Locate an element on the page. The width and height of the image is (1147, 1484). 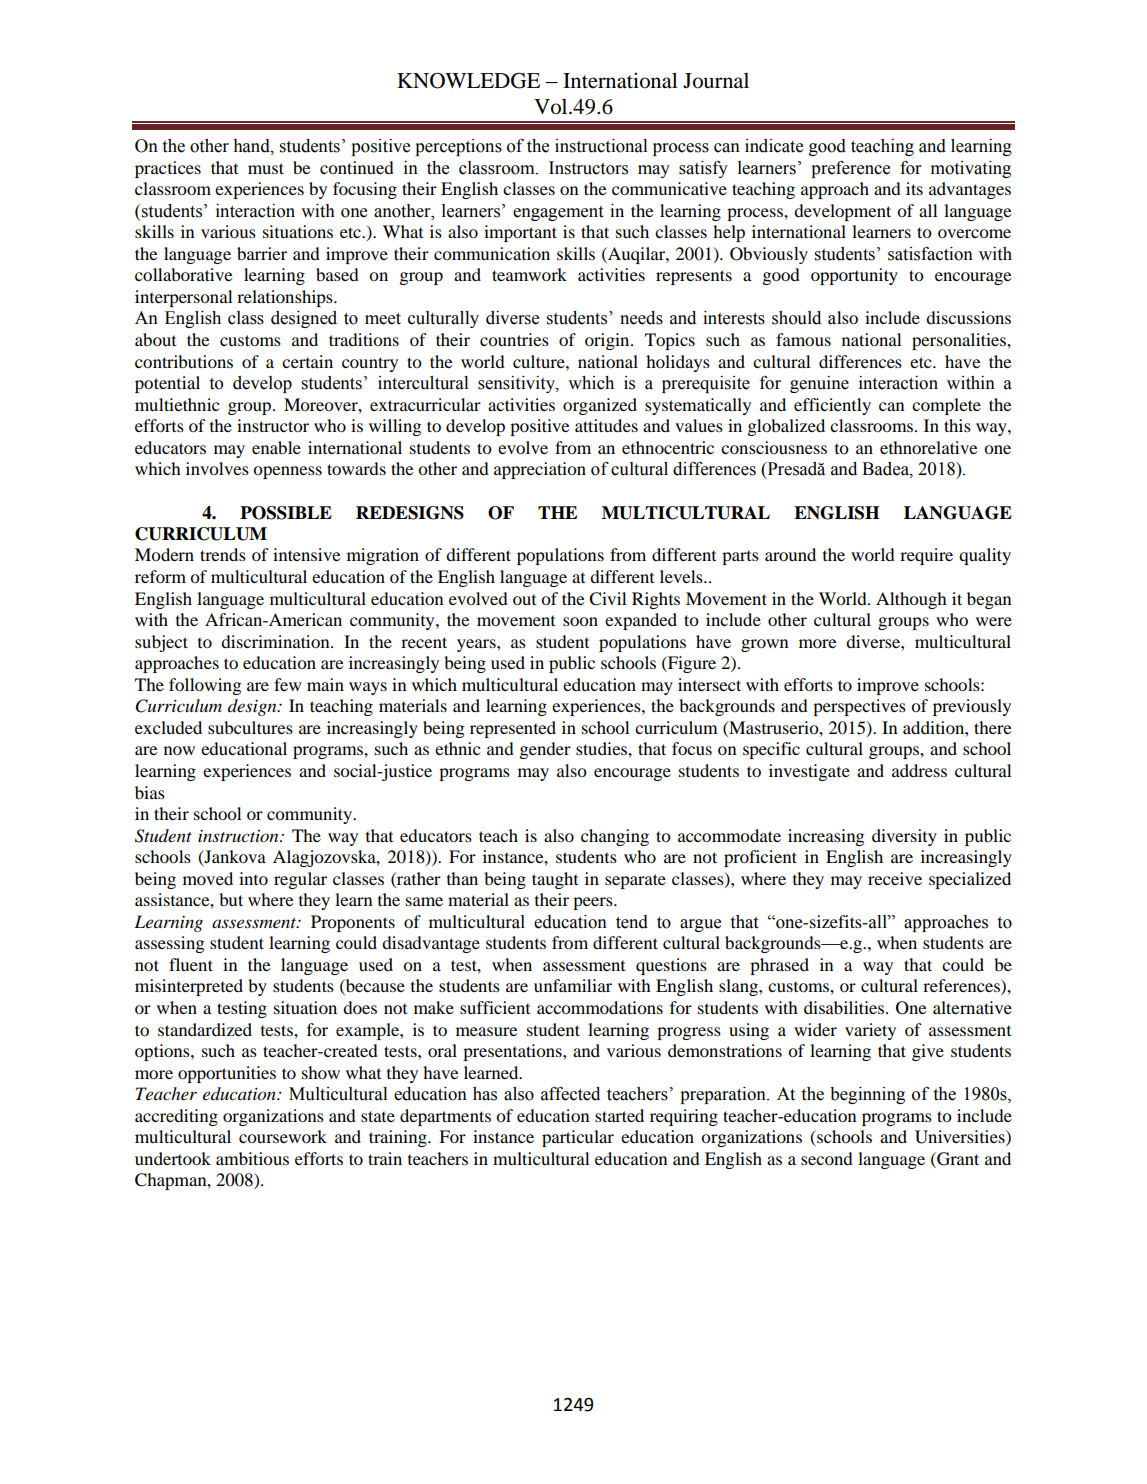
certain is located at coordinates (307, 361).
